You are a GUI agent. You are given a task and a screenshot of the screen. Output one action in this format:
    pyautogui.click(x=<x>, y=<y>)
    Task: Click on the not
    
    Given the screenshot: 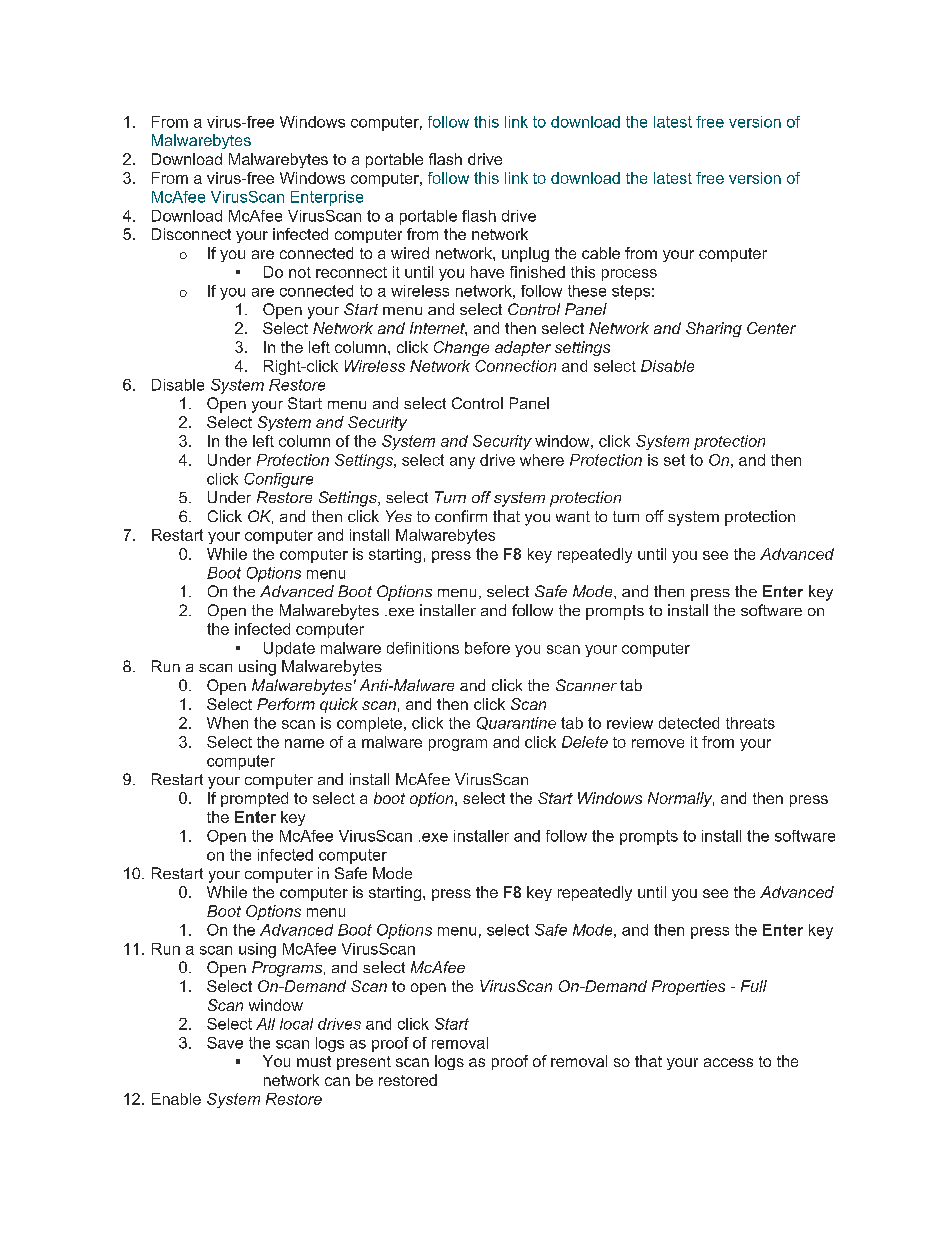 What is the action you would take?
    pyautogui.click(x=300, y=272)
